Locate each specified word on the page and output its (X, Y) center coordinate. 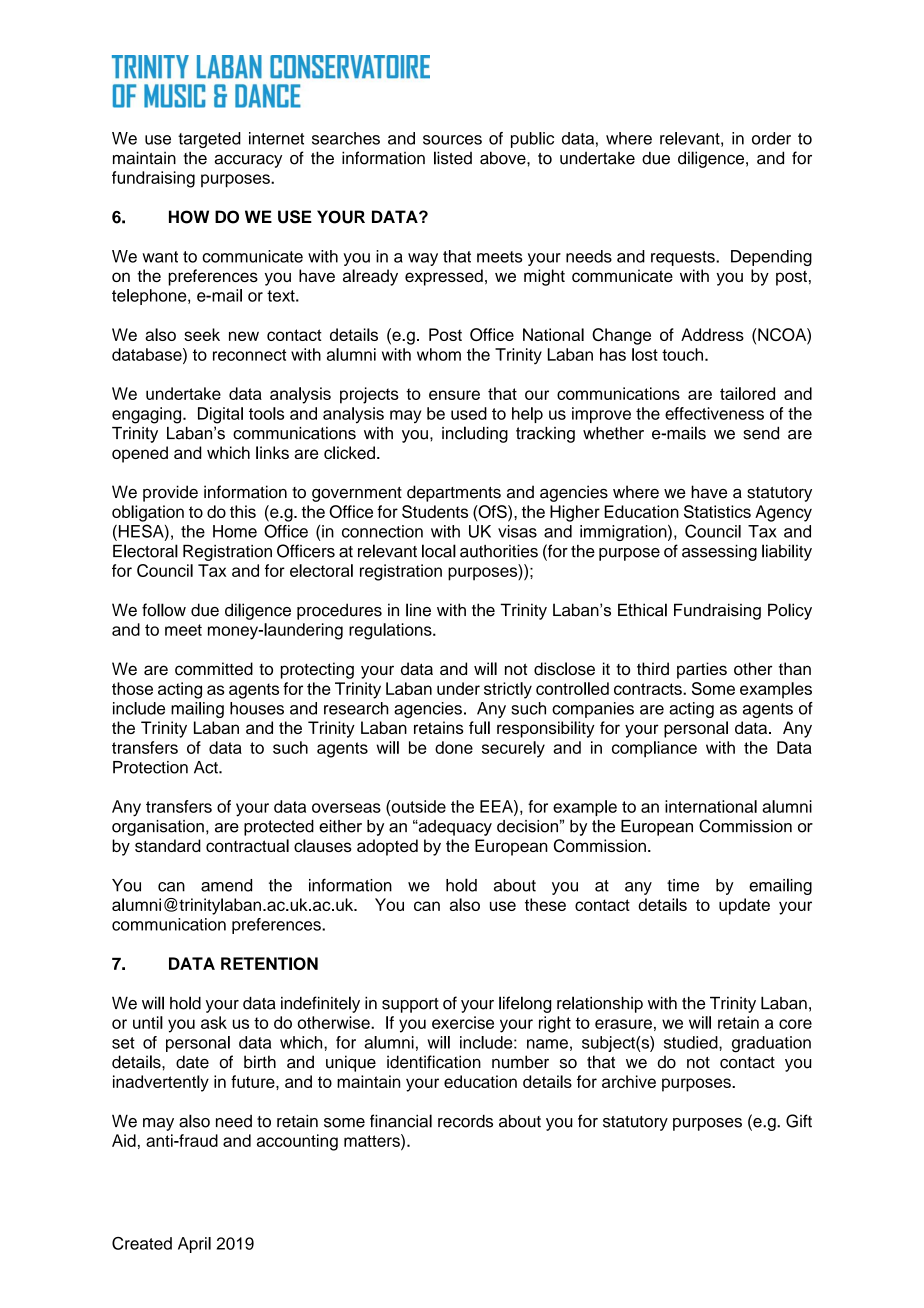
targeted (209, 140)
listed (453, 158)
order (771, 138)
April (194, 1245)
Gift (799, 1121)
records (465, 1121)
